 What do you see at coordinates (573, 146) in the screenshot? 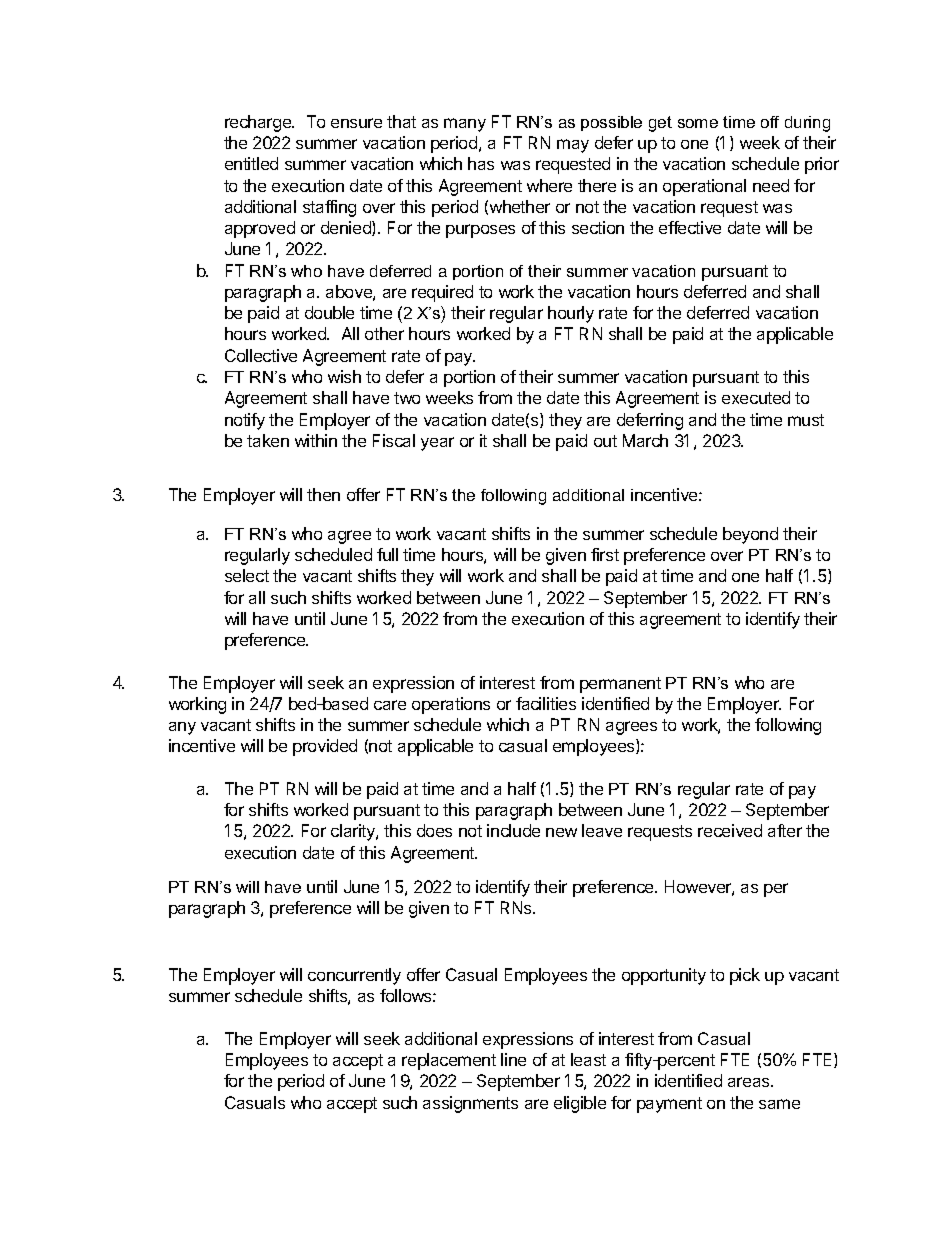
I see `may` at bounding box center [573, 146].
